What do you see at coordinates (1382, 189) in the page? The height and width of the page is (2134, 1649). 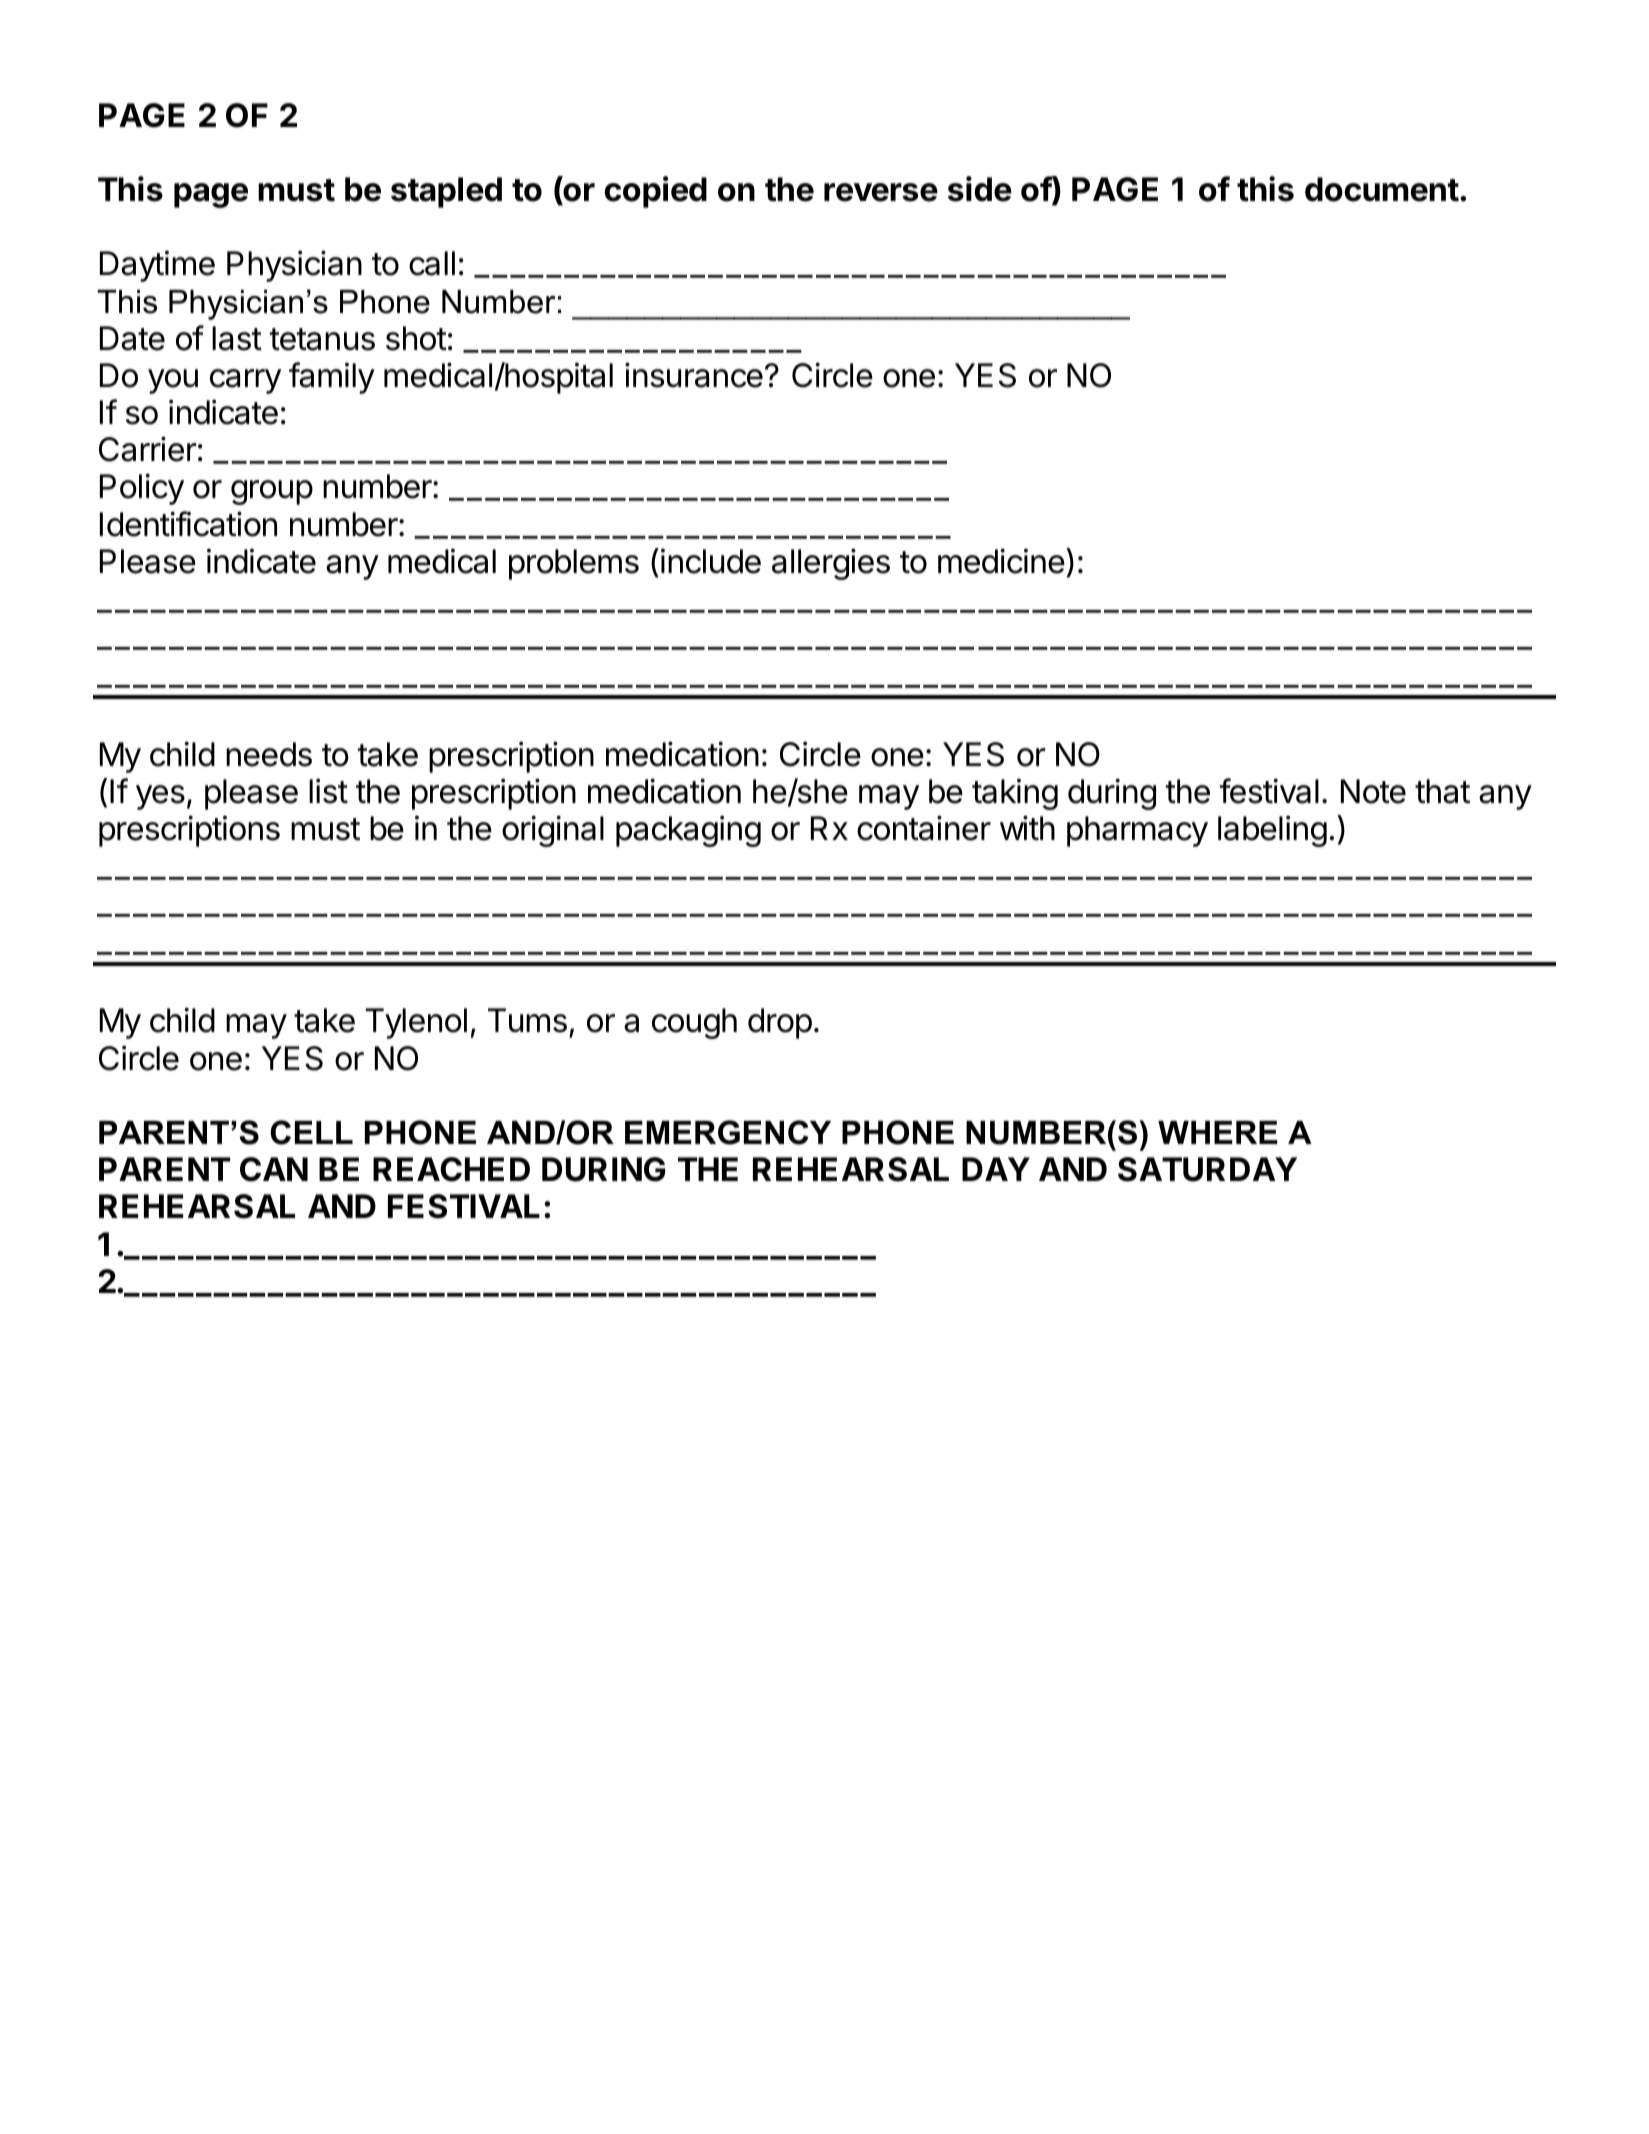 I see `document` at bounding box center [1382, 189].
